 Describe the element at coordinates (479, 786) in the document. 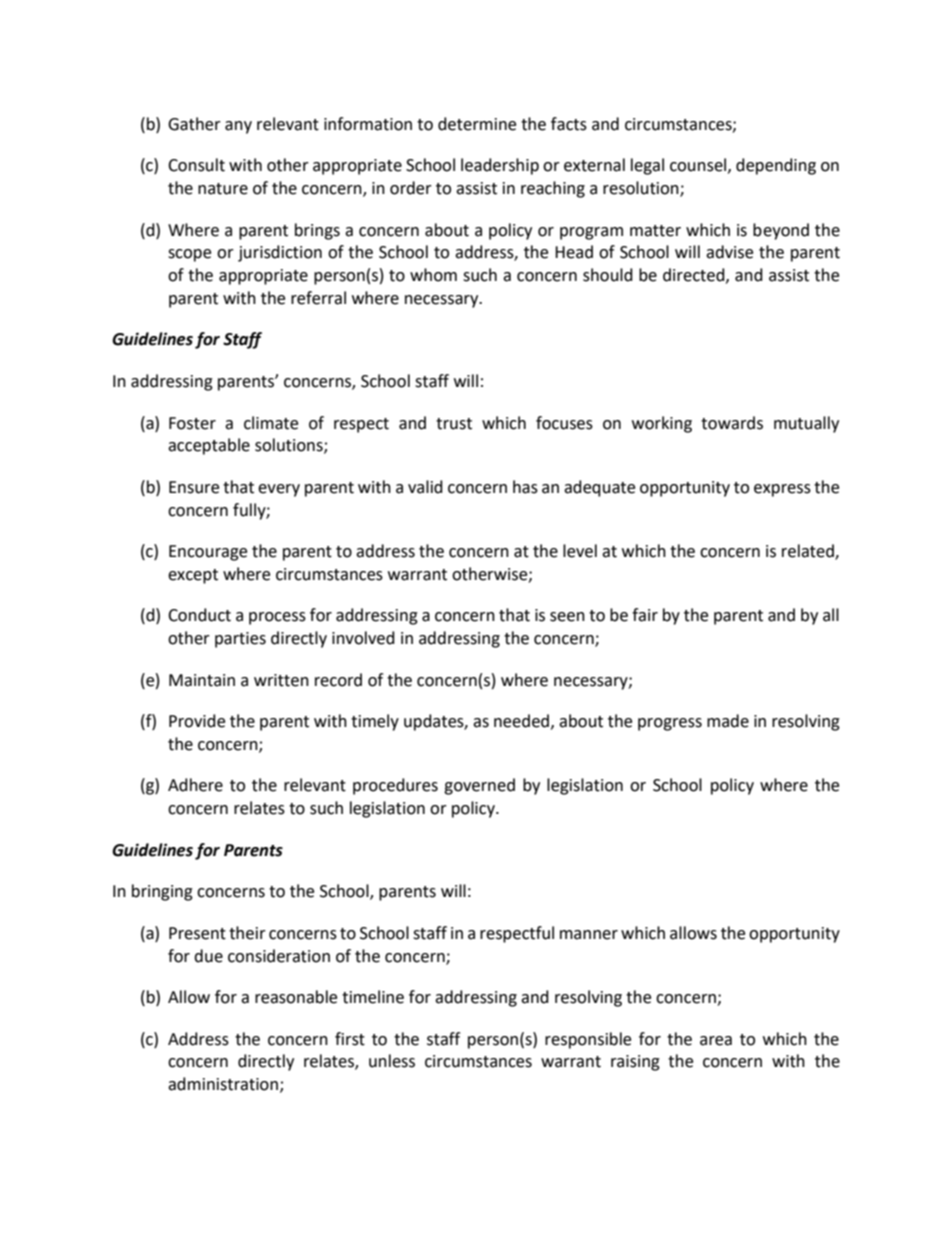

I see `governed` at that location.
